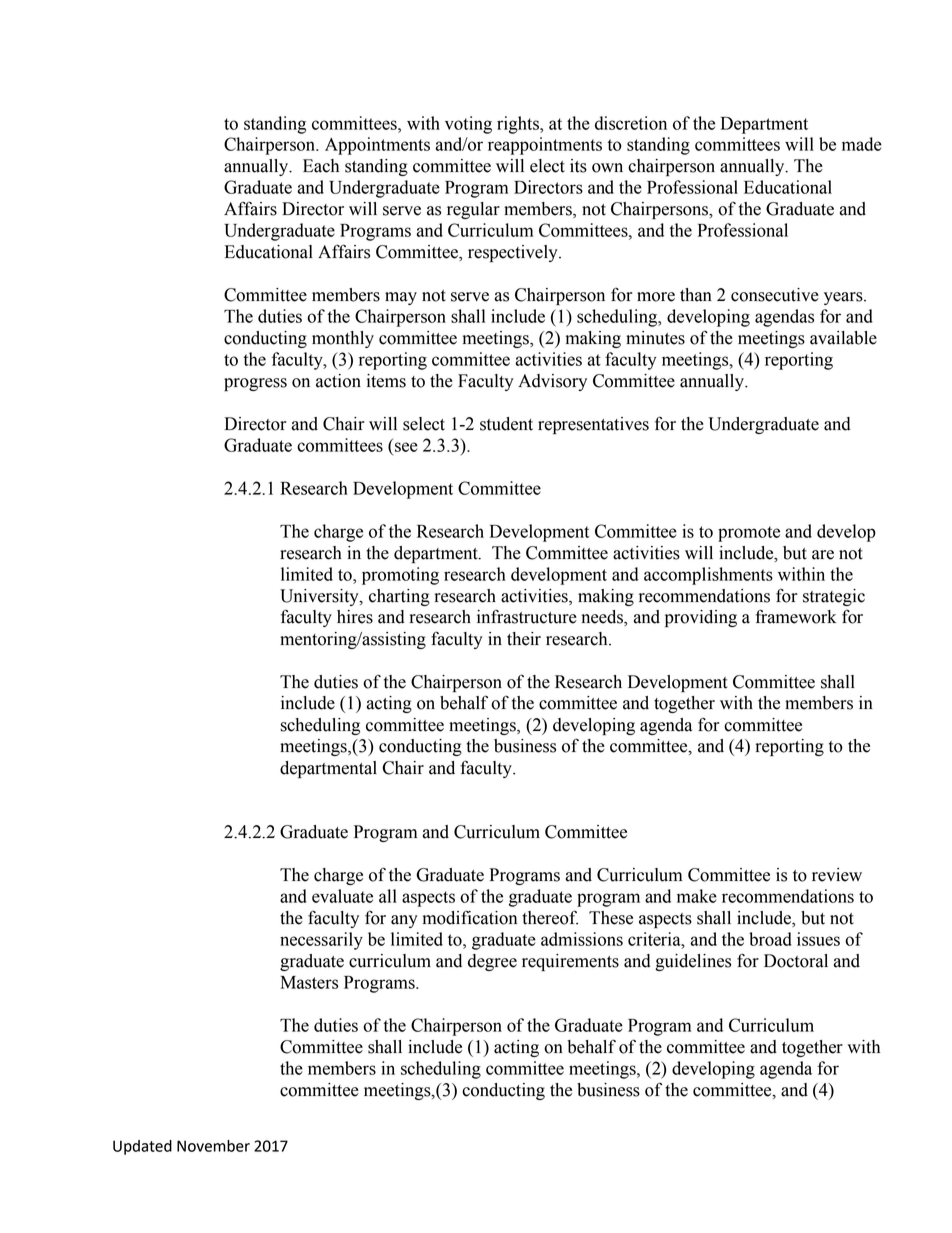  Describe the element at coordinates (862, 144) in the page. I see `made` at that location.
